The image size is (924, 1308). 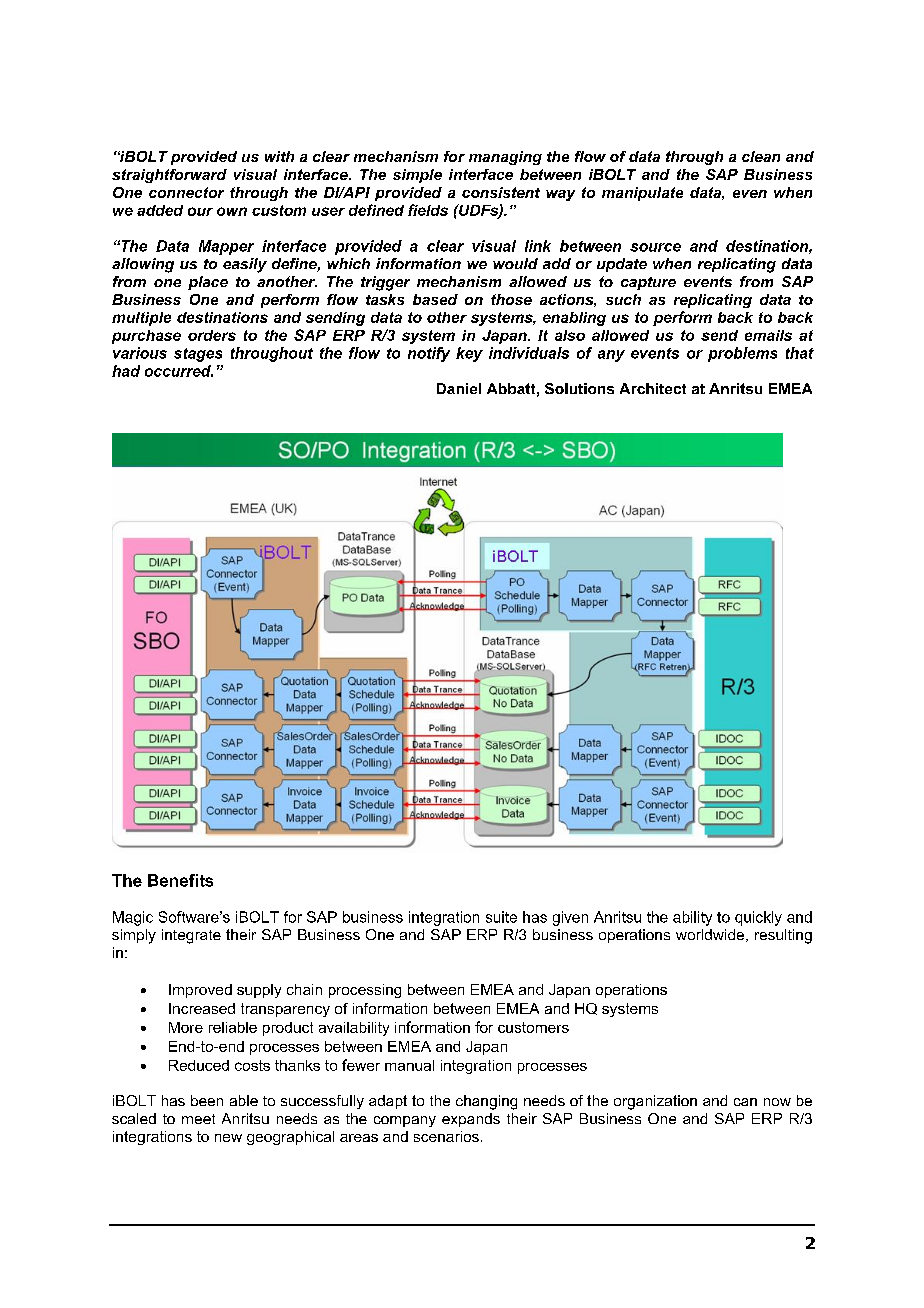 I want to click on Benefits, so click(x=180, y=880).
